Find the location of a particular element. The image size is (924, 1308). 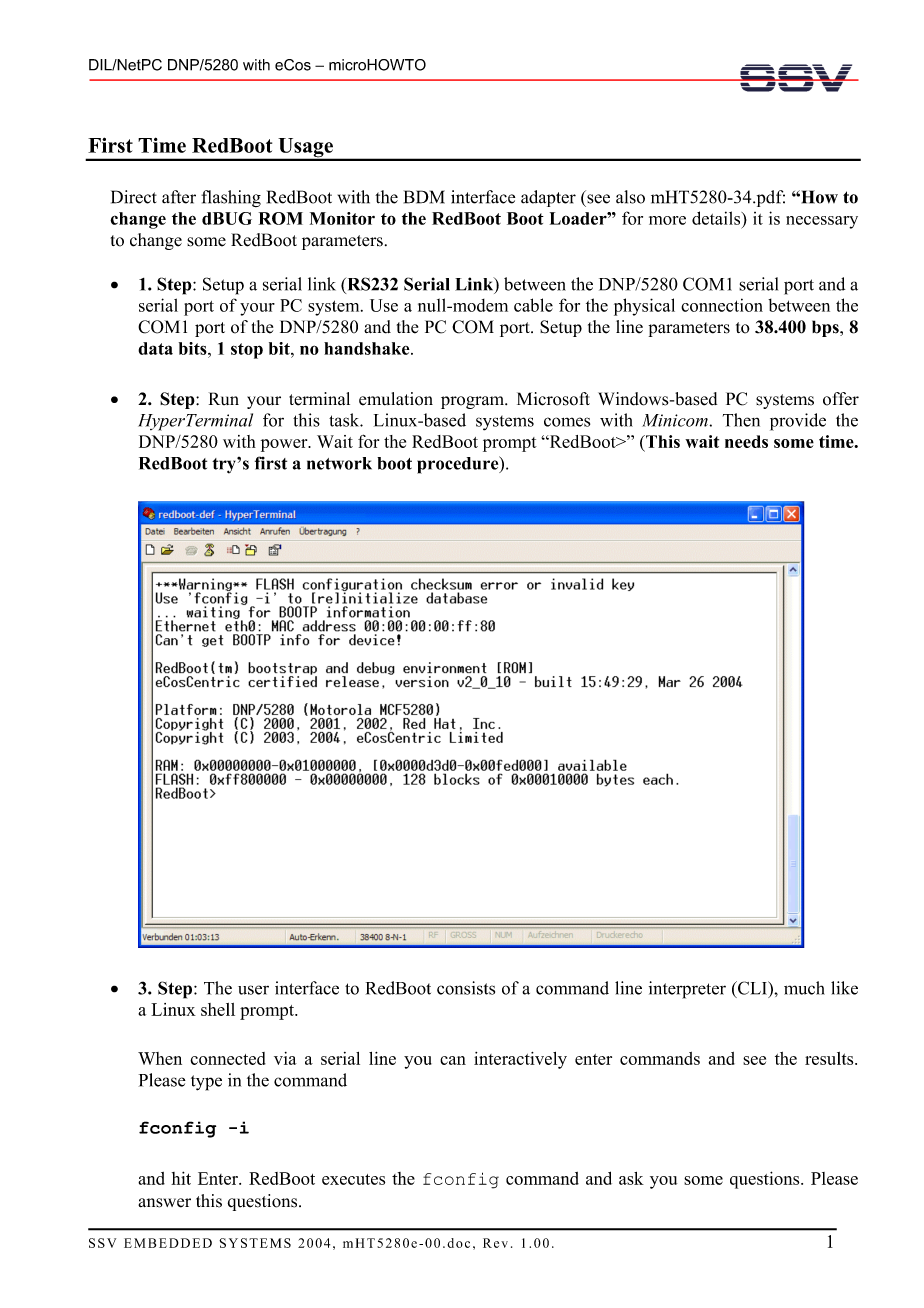

flashing is located at coordinates (231, 198).
